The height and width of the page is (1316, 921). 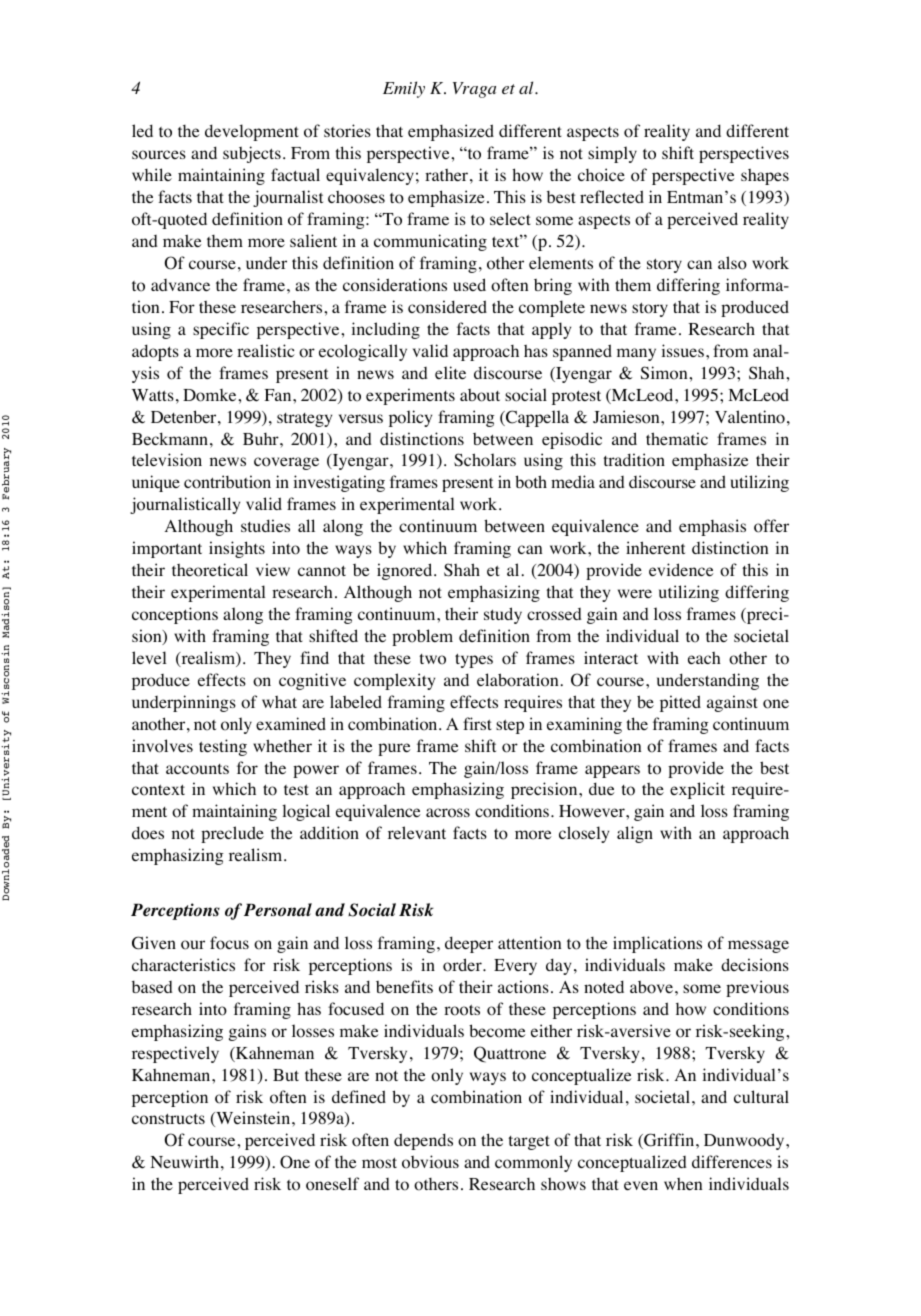 What do you see at coordinates (286, 463) in the page?
I see `coverage` at bounding box center [286, 463].
